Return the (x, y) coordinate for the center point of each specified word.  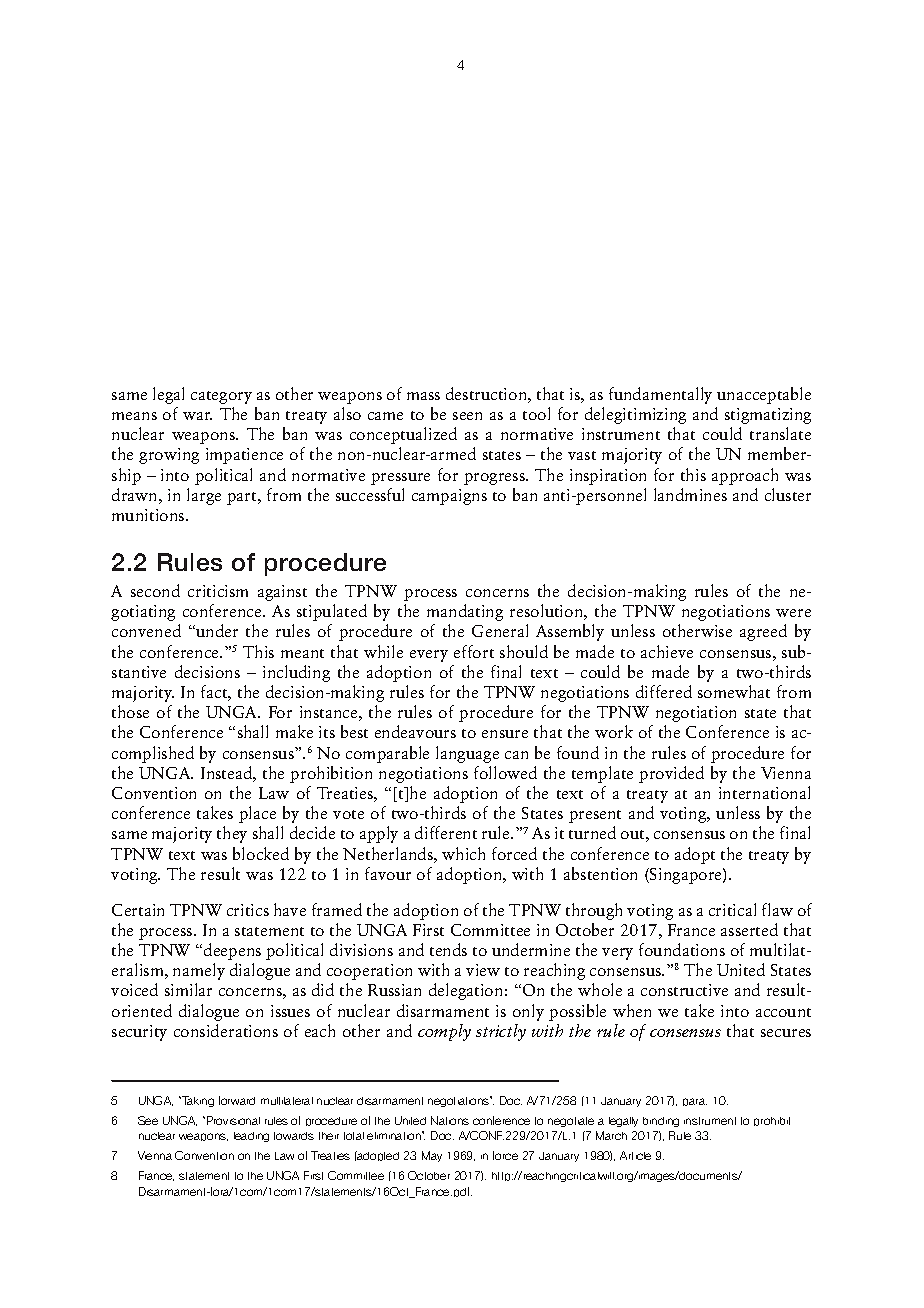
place (257, 814)
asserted (749, 929)
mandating (465, 612)
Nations (450, 1120)
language (467, 754)
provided (671, 774)
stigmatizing (768, 416)
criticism (218, 591)
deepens (232, 951)
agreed (763, 632)
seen (467, 416)
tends (448, 949)
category (221, 397)
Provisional (233, 1120)
